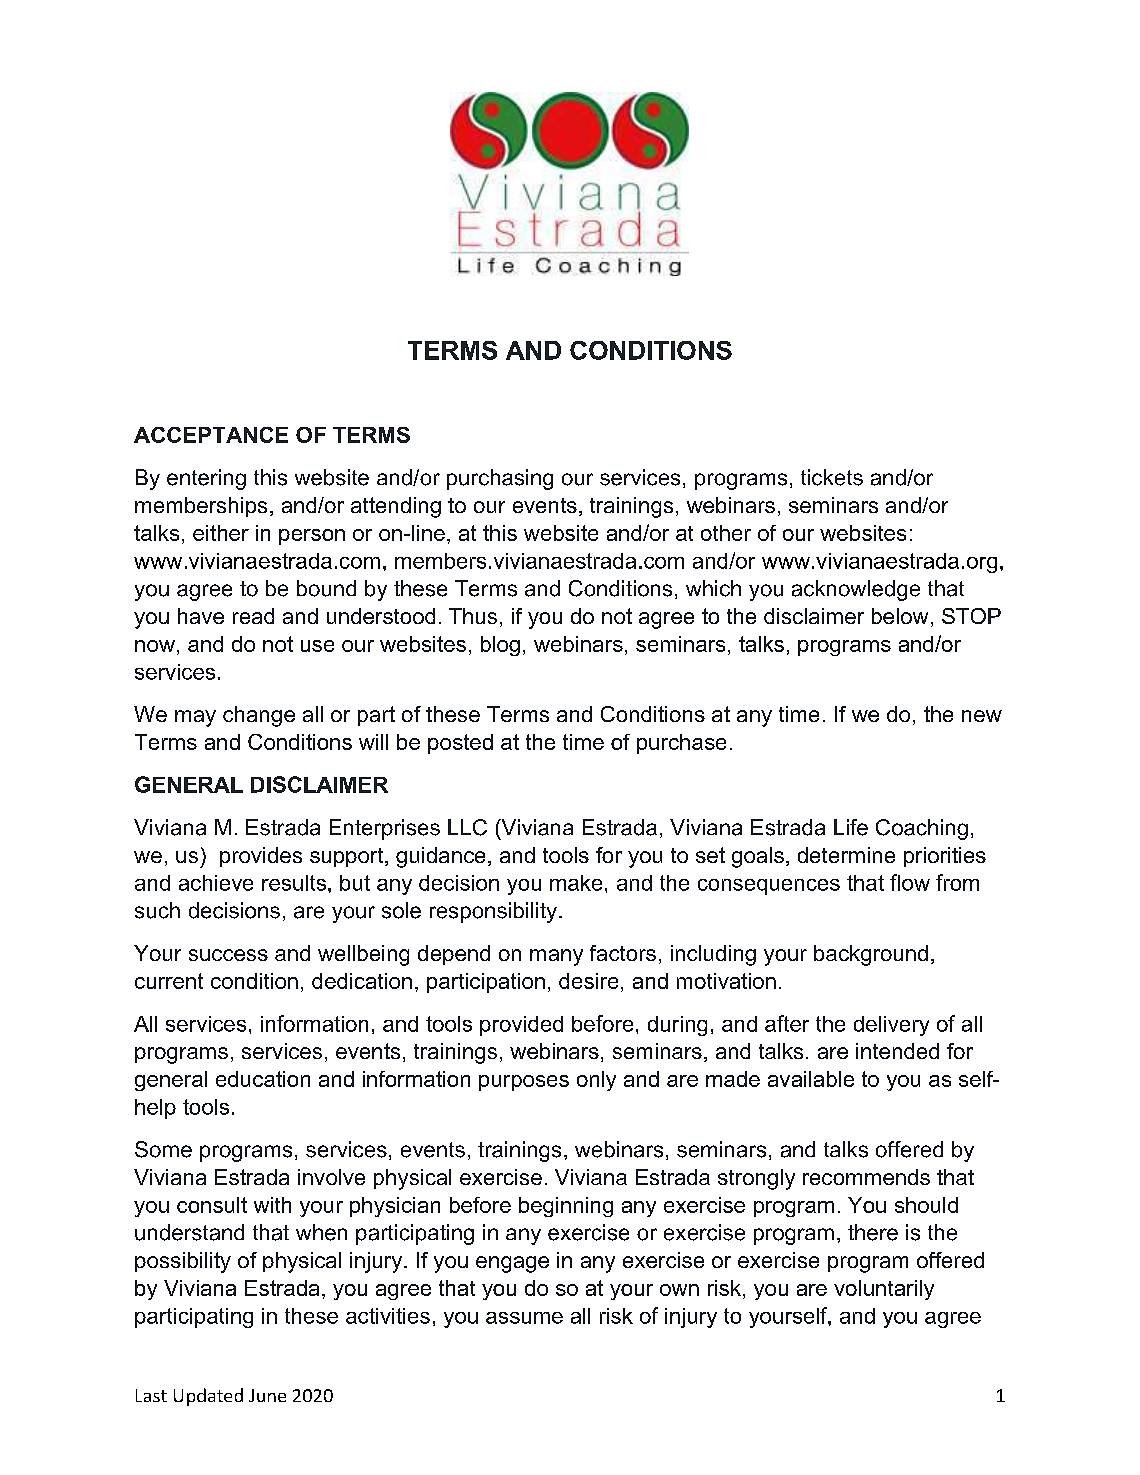 The height and width of the screenshot is (1475, 1140). Describe the element at coordinates (897, 1051) in the screenshot. I see `intended` at that location.
